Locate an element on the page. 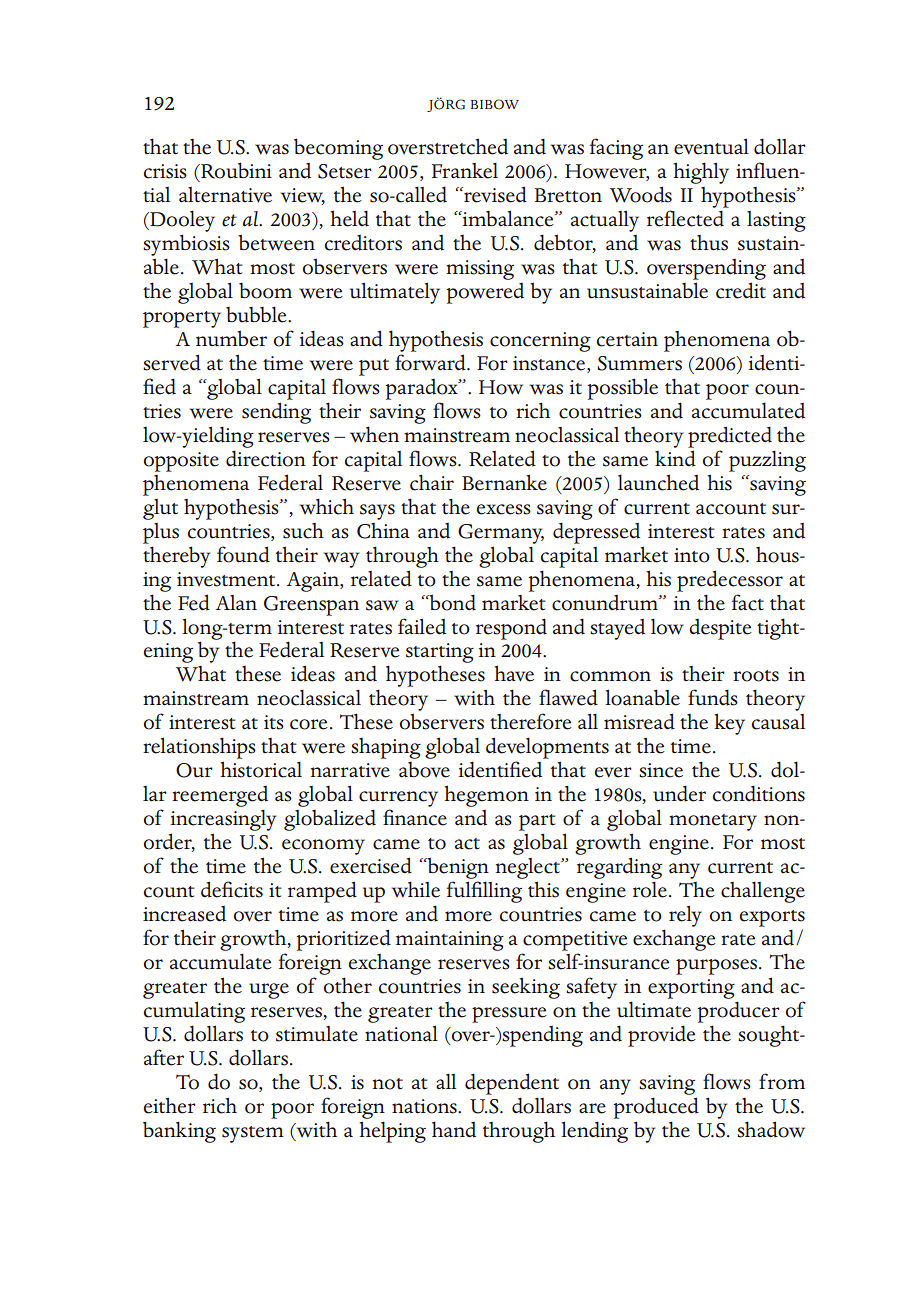 This image has width=924, height=1305. despite is located at coordinates (720, 629).
